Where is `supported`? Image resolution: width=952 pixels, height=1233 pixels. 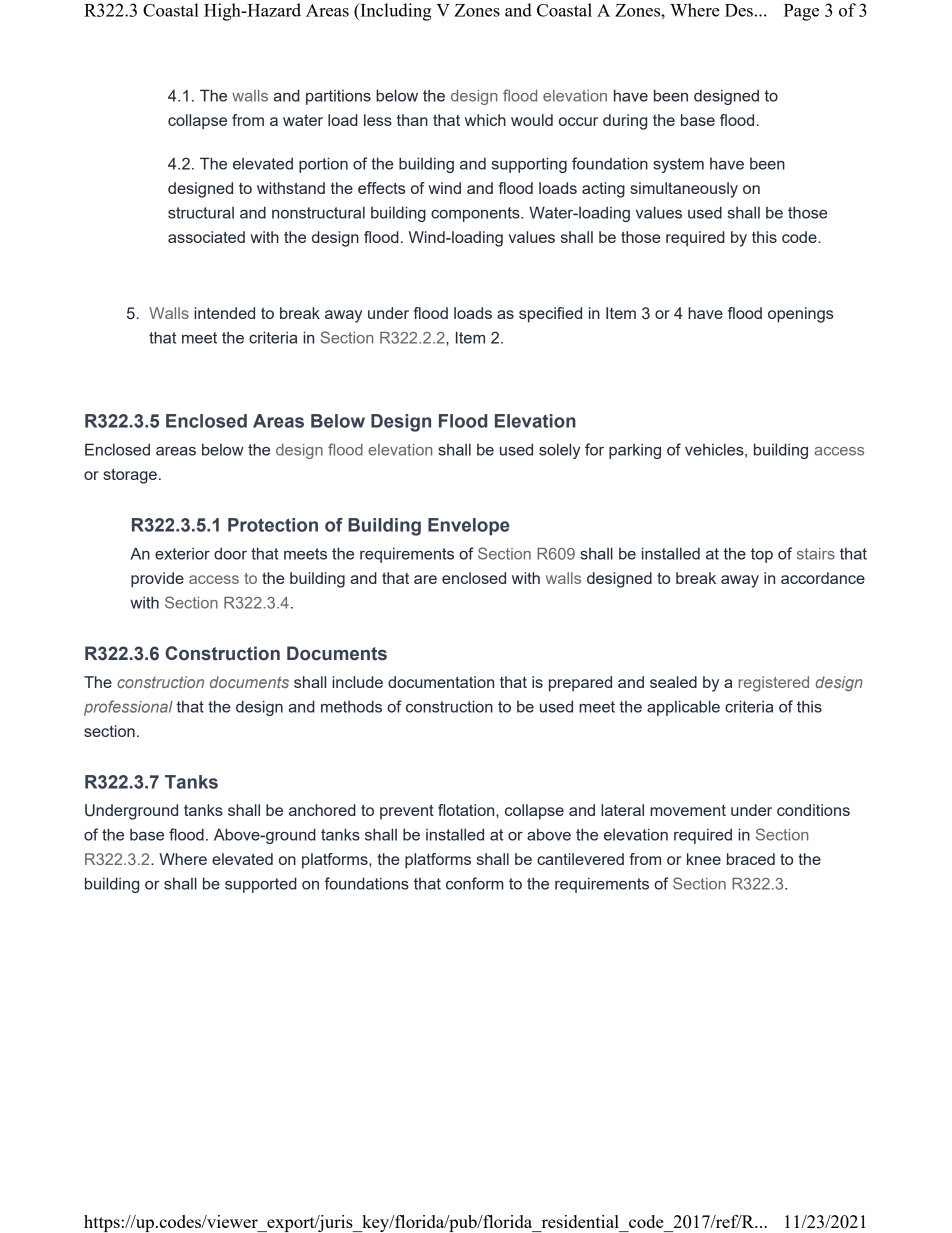 supported is located at coordinates (261, 885).
